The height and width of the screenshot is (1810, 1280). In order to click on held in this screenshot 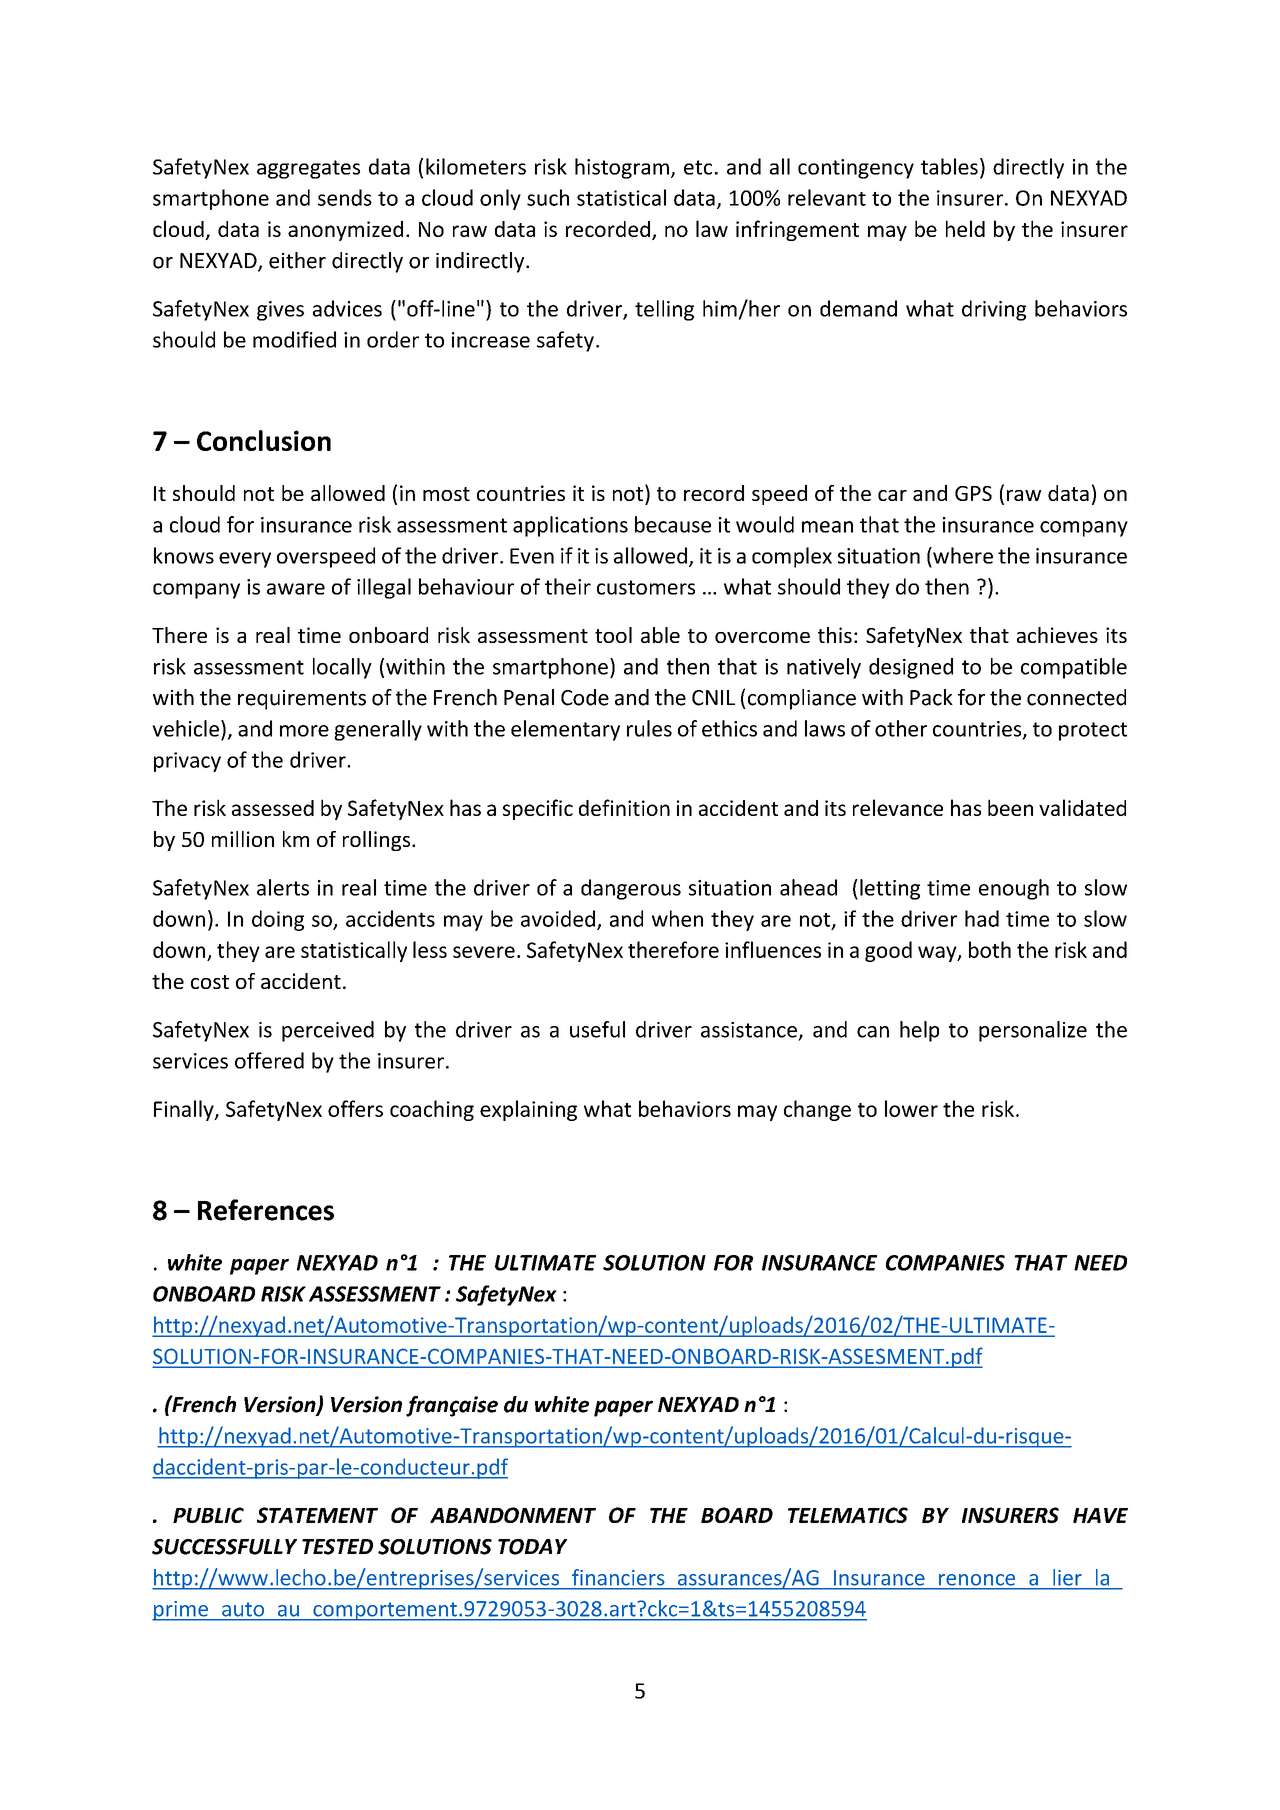, I will do `click(965, 228)`.
